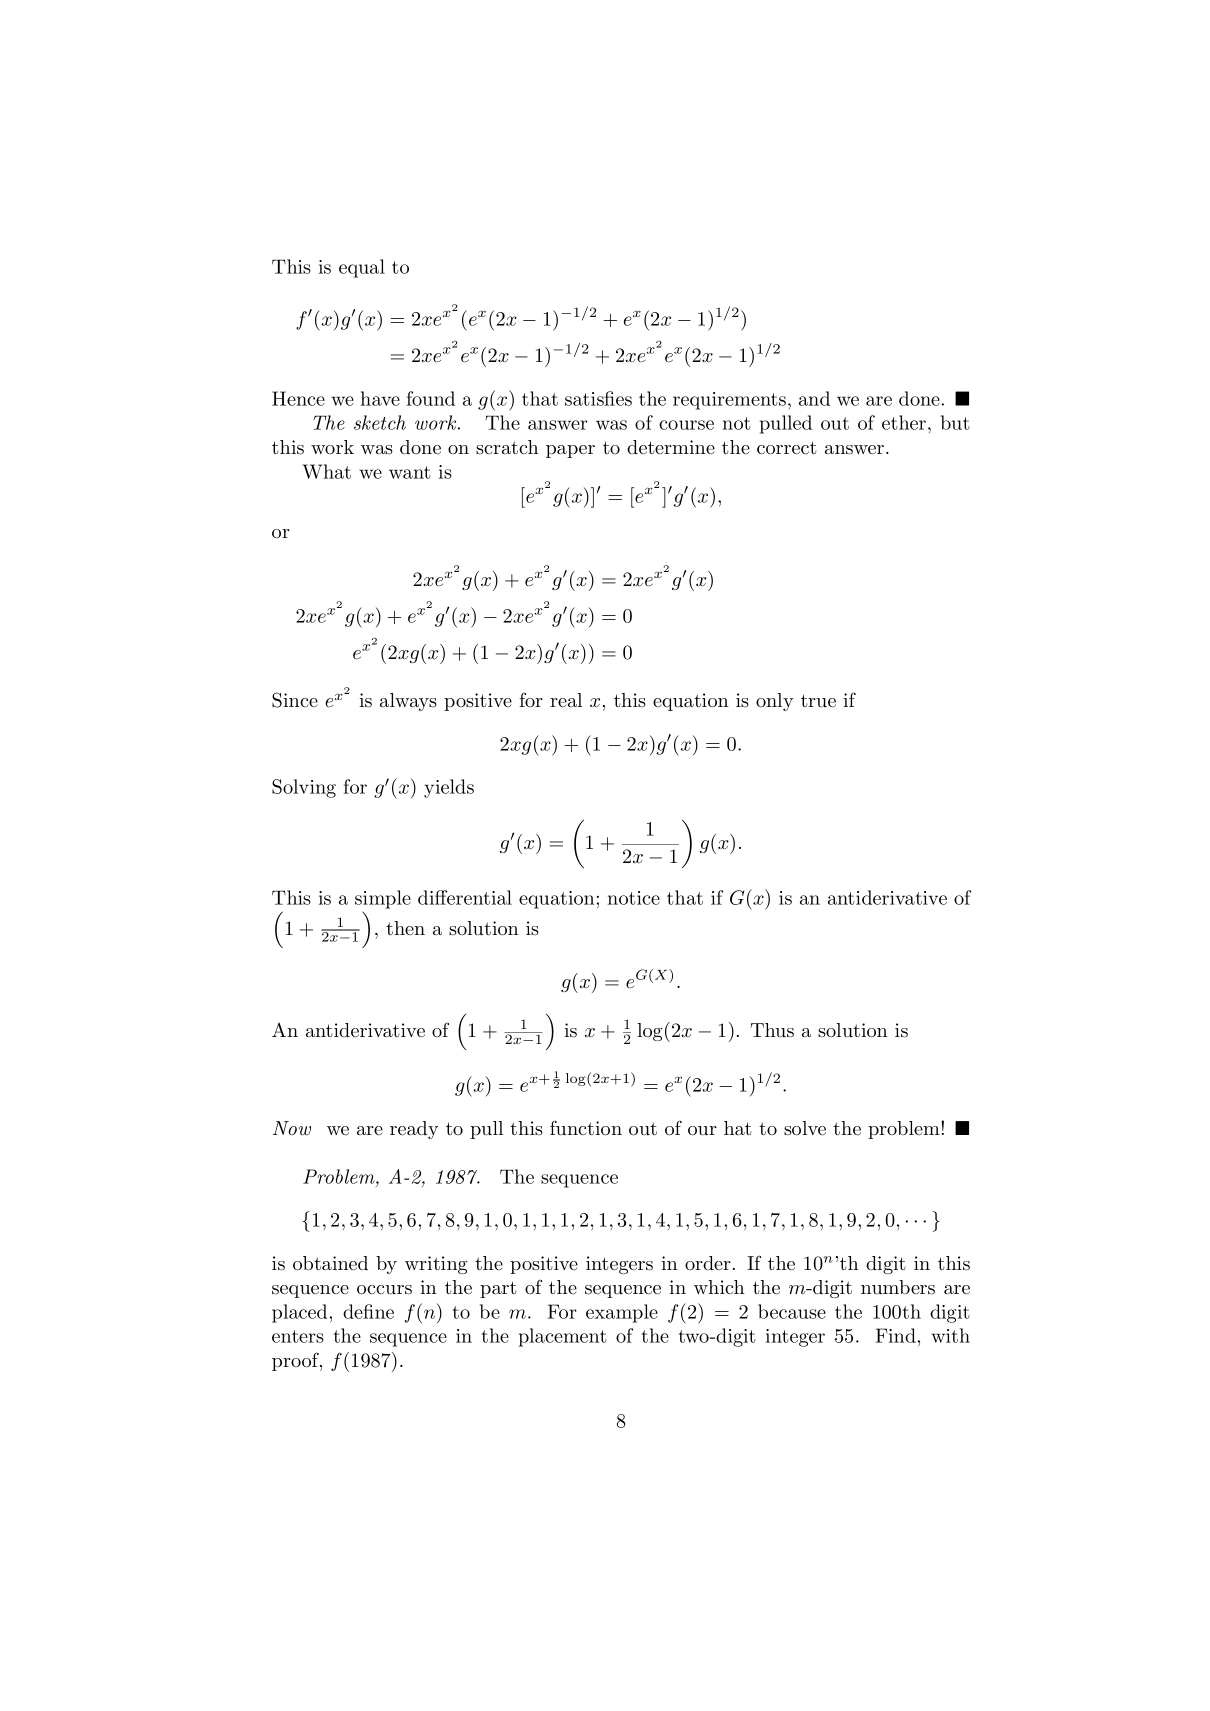 The image size is (1210, 1711). Describe the element at coordinates (598, 398) in the screenshot. I see `satisfies` at that location.
